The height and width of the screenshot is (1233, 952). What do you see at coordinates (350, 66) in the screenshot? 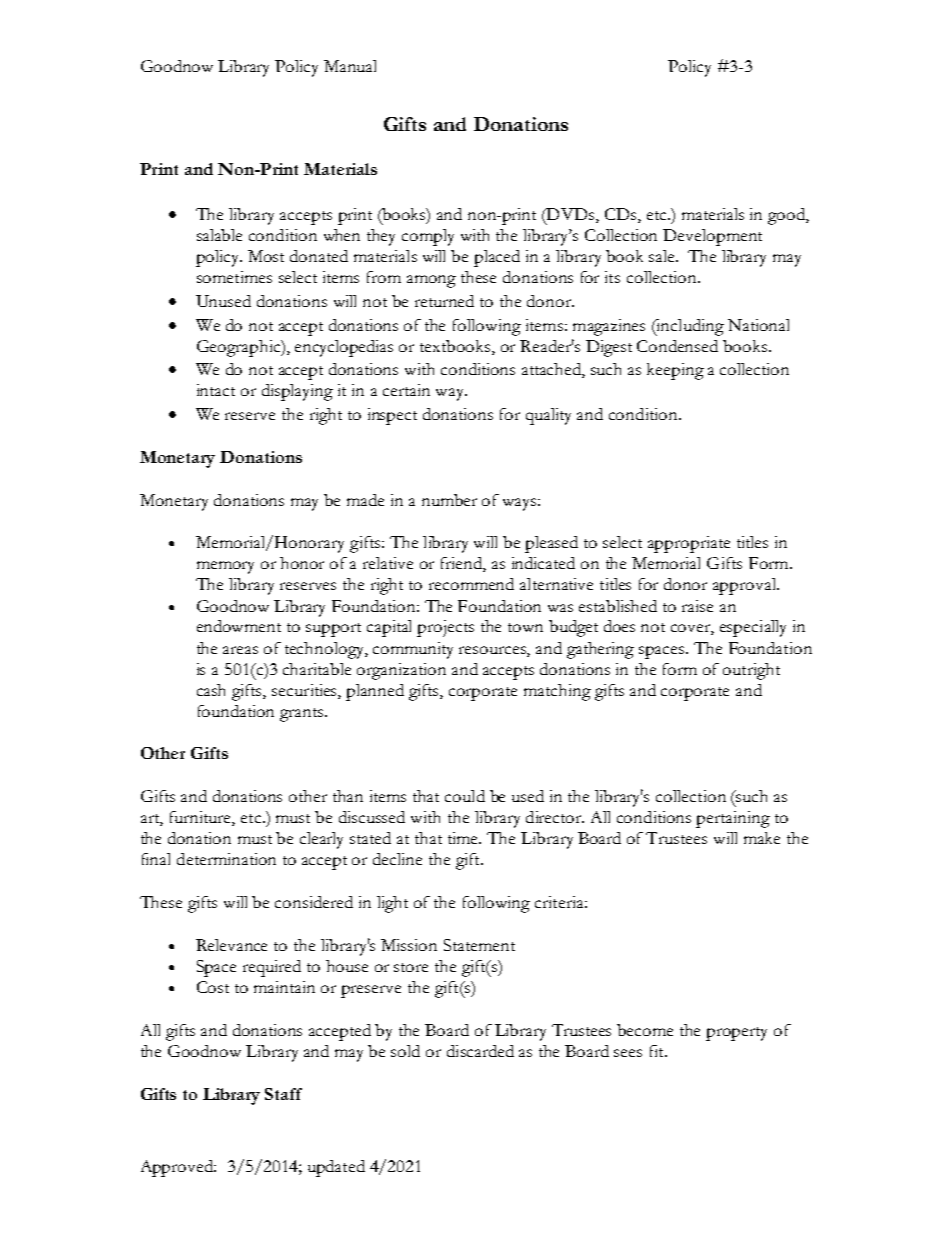
I see `Manual` at bounding box center [350, 66].
